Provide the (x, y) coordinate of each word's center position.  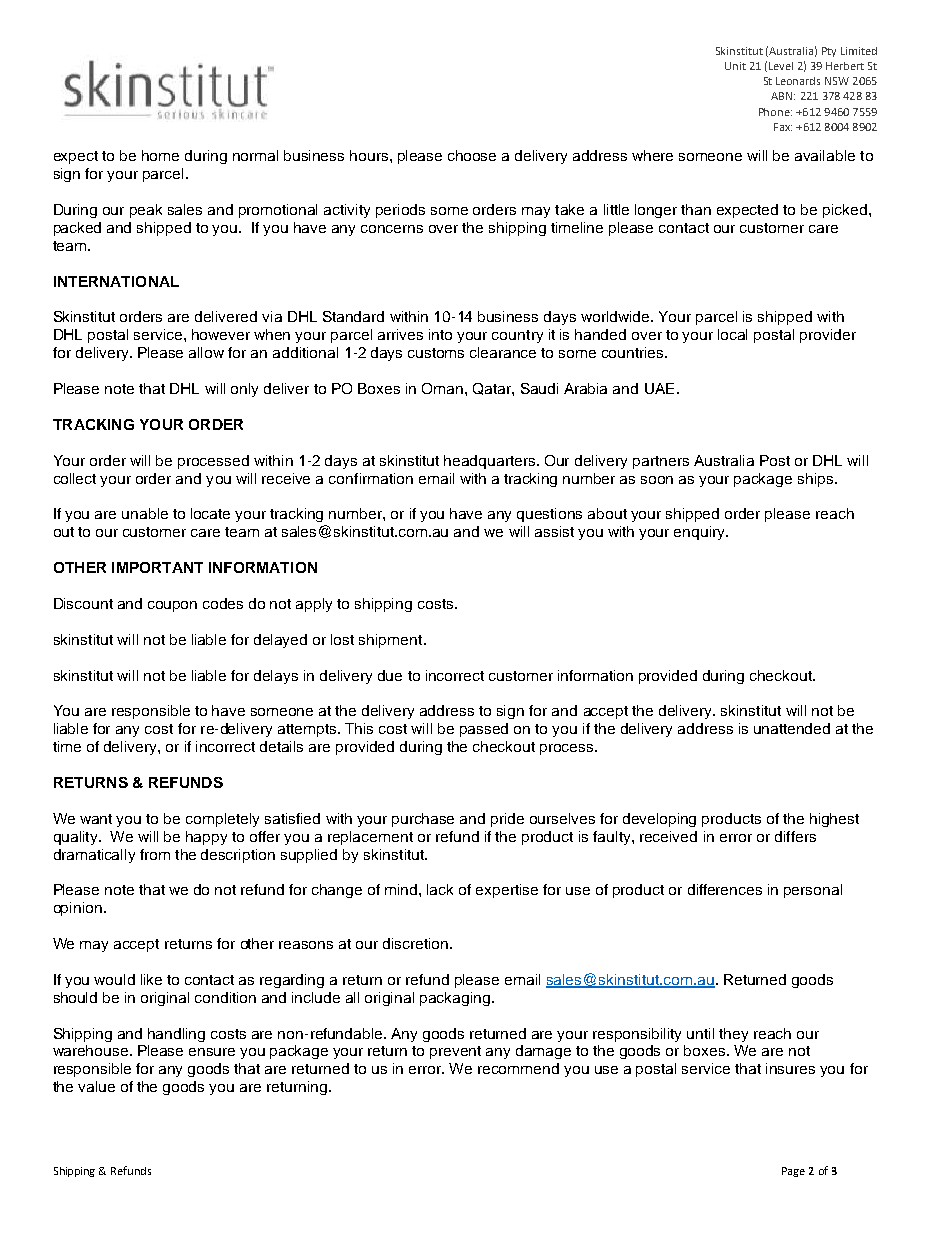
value (96, 1086)
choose (472, 155)
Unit (735, 66)
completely (222, 820)
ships (817, 480)
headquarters (491, 462)
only (244, 390)
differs (795, 836)
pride (507, 820)
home (160, 155)
